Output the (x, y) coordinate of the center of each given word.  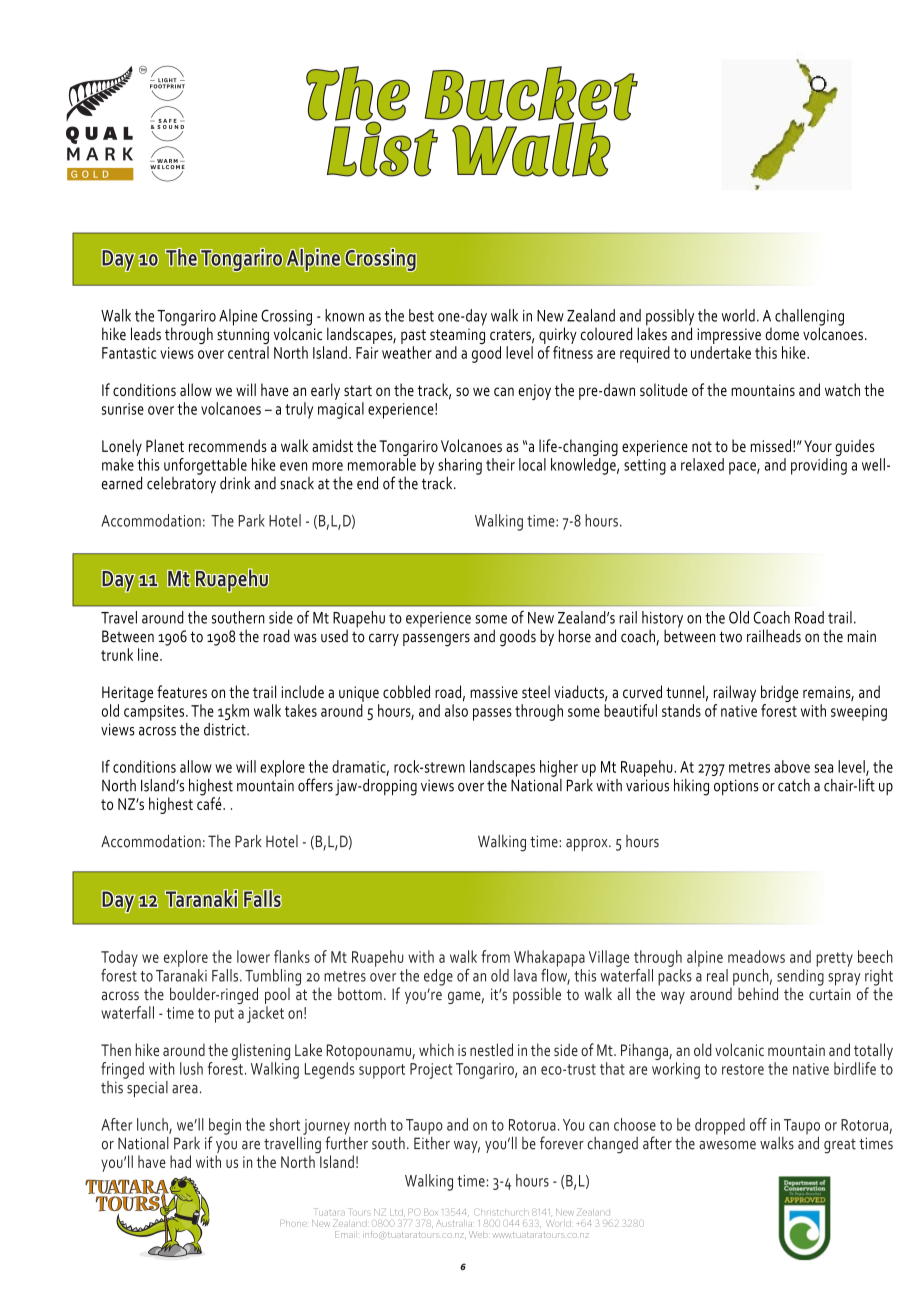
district (226, 729)
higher (559, 768)
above (792, 766)
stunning (243, 337)
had (180, 1161)
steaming (457, 337)
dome (782, 334)
